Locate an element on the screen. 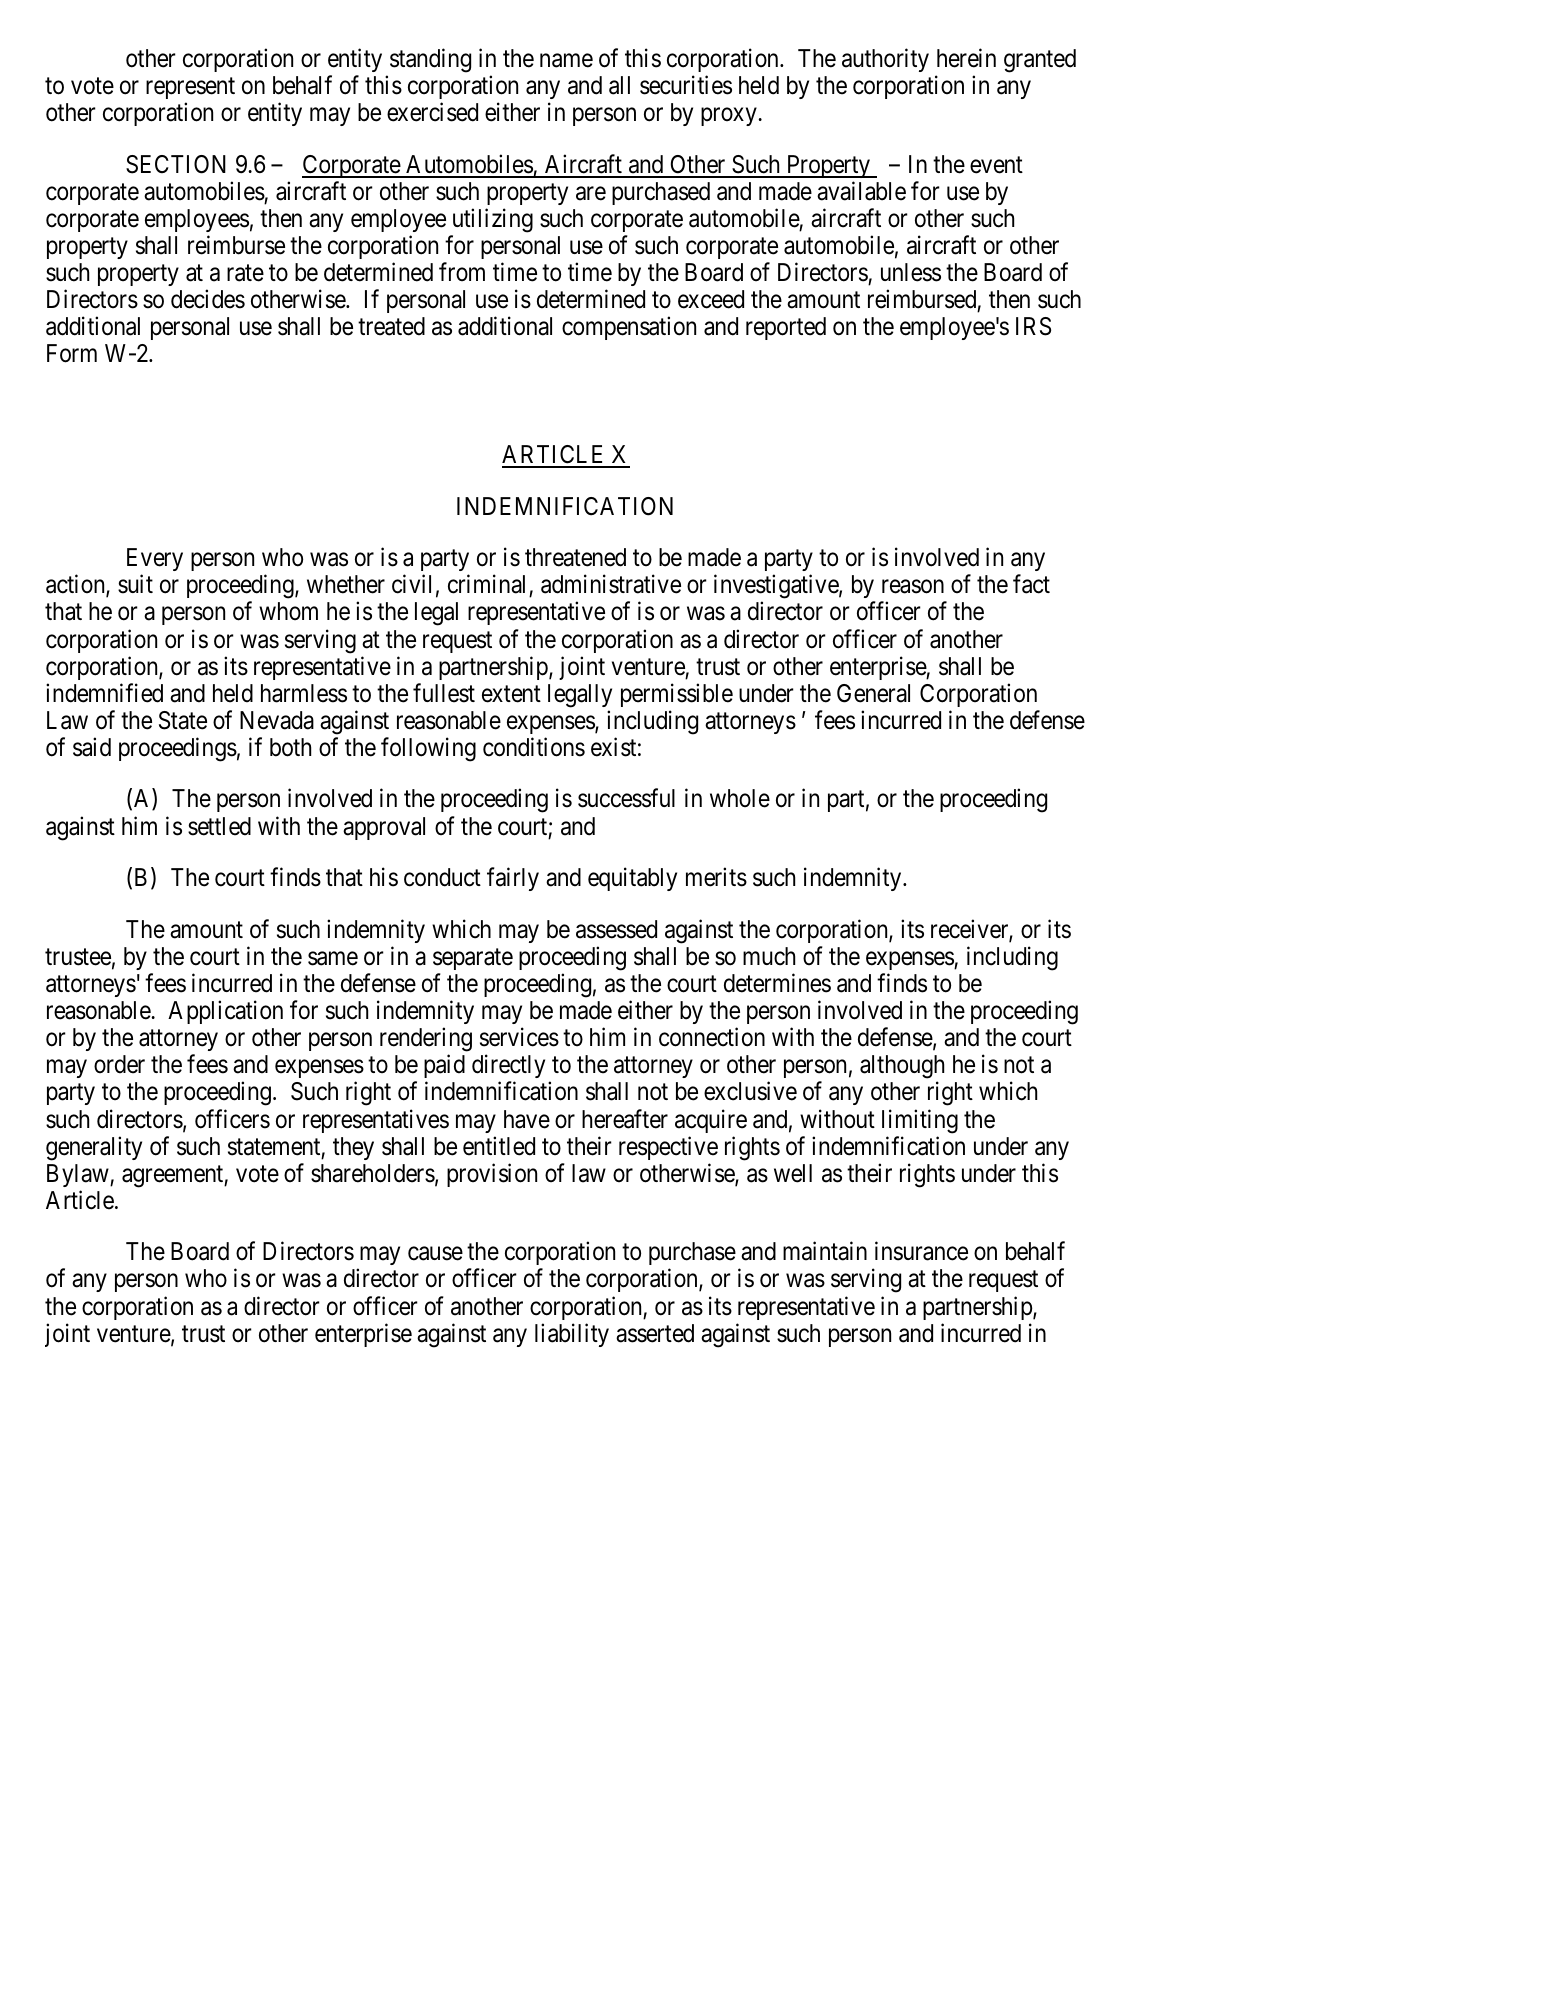 The image size is (1546, 2001). cause is located at coordinates (435, 1254).
